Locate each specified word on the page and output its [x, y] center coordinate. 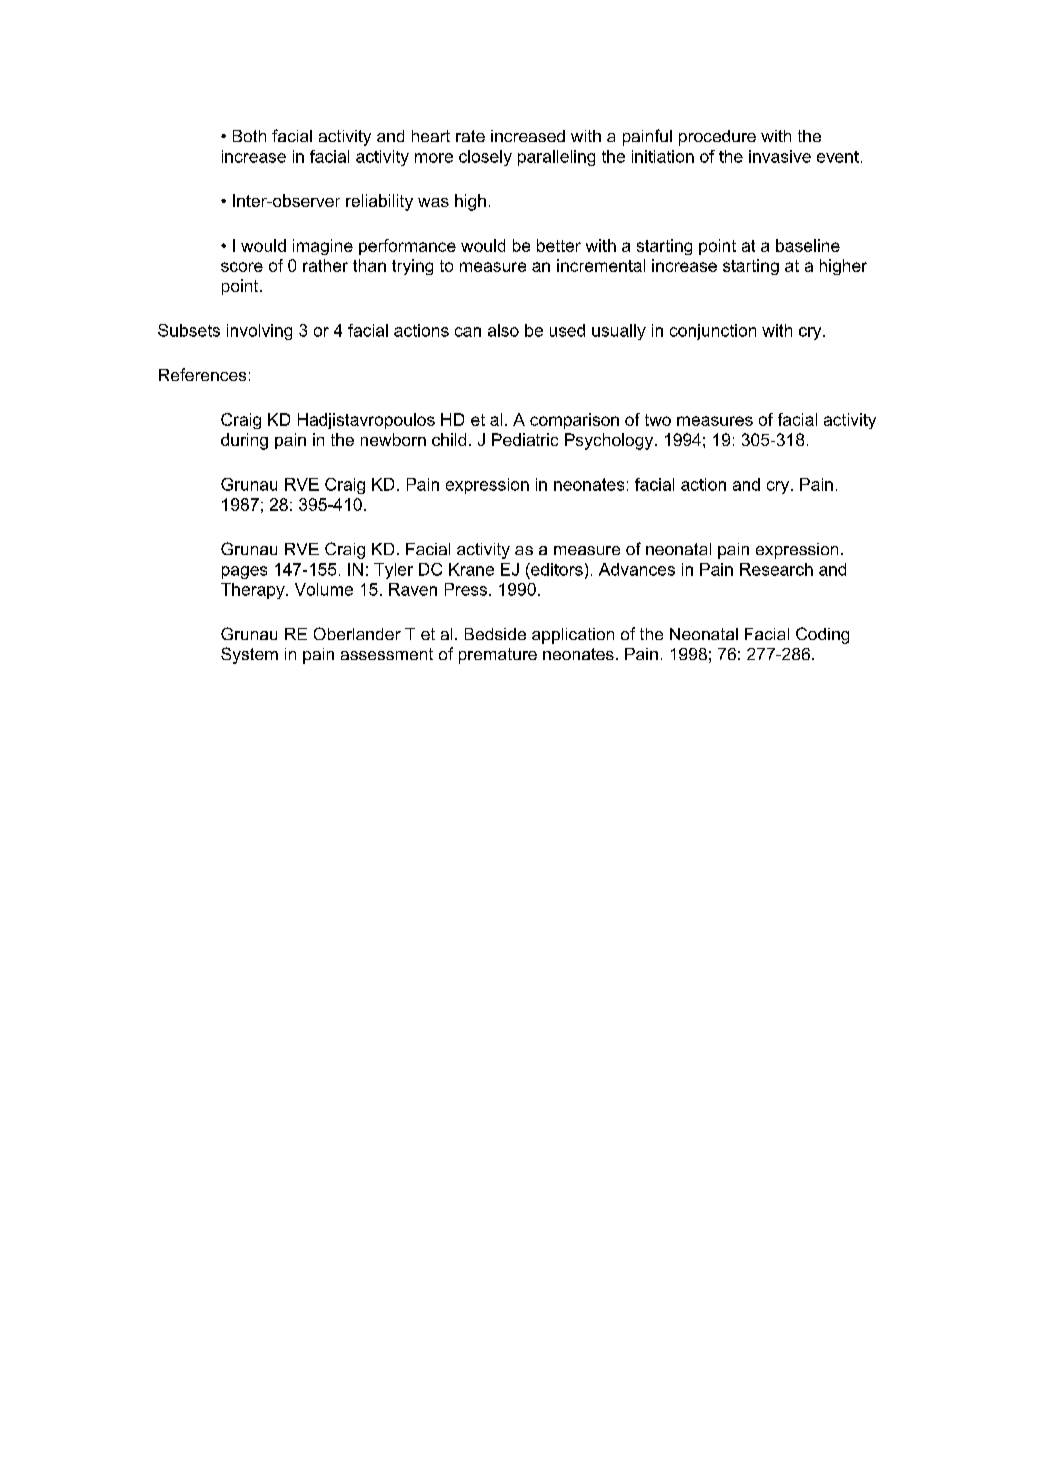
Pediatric [525, 439]
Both [249, 136]
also [503, 330]
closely [485, 158]
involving [259, 332]
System [249, 655]
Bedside [495, 634]
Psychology [610, 441]
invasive [780, 156]
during [244, 441]
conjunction [713, 332]
